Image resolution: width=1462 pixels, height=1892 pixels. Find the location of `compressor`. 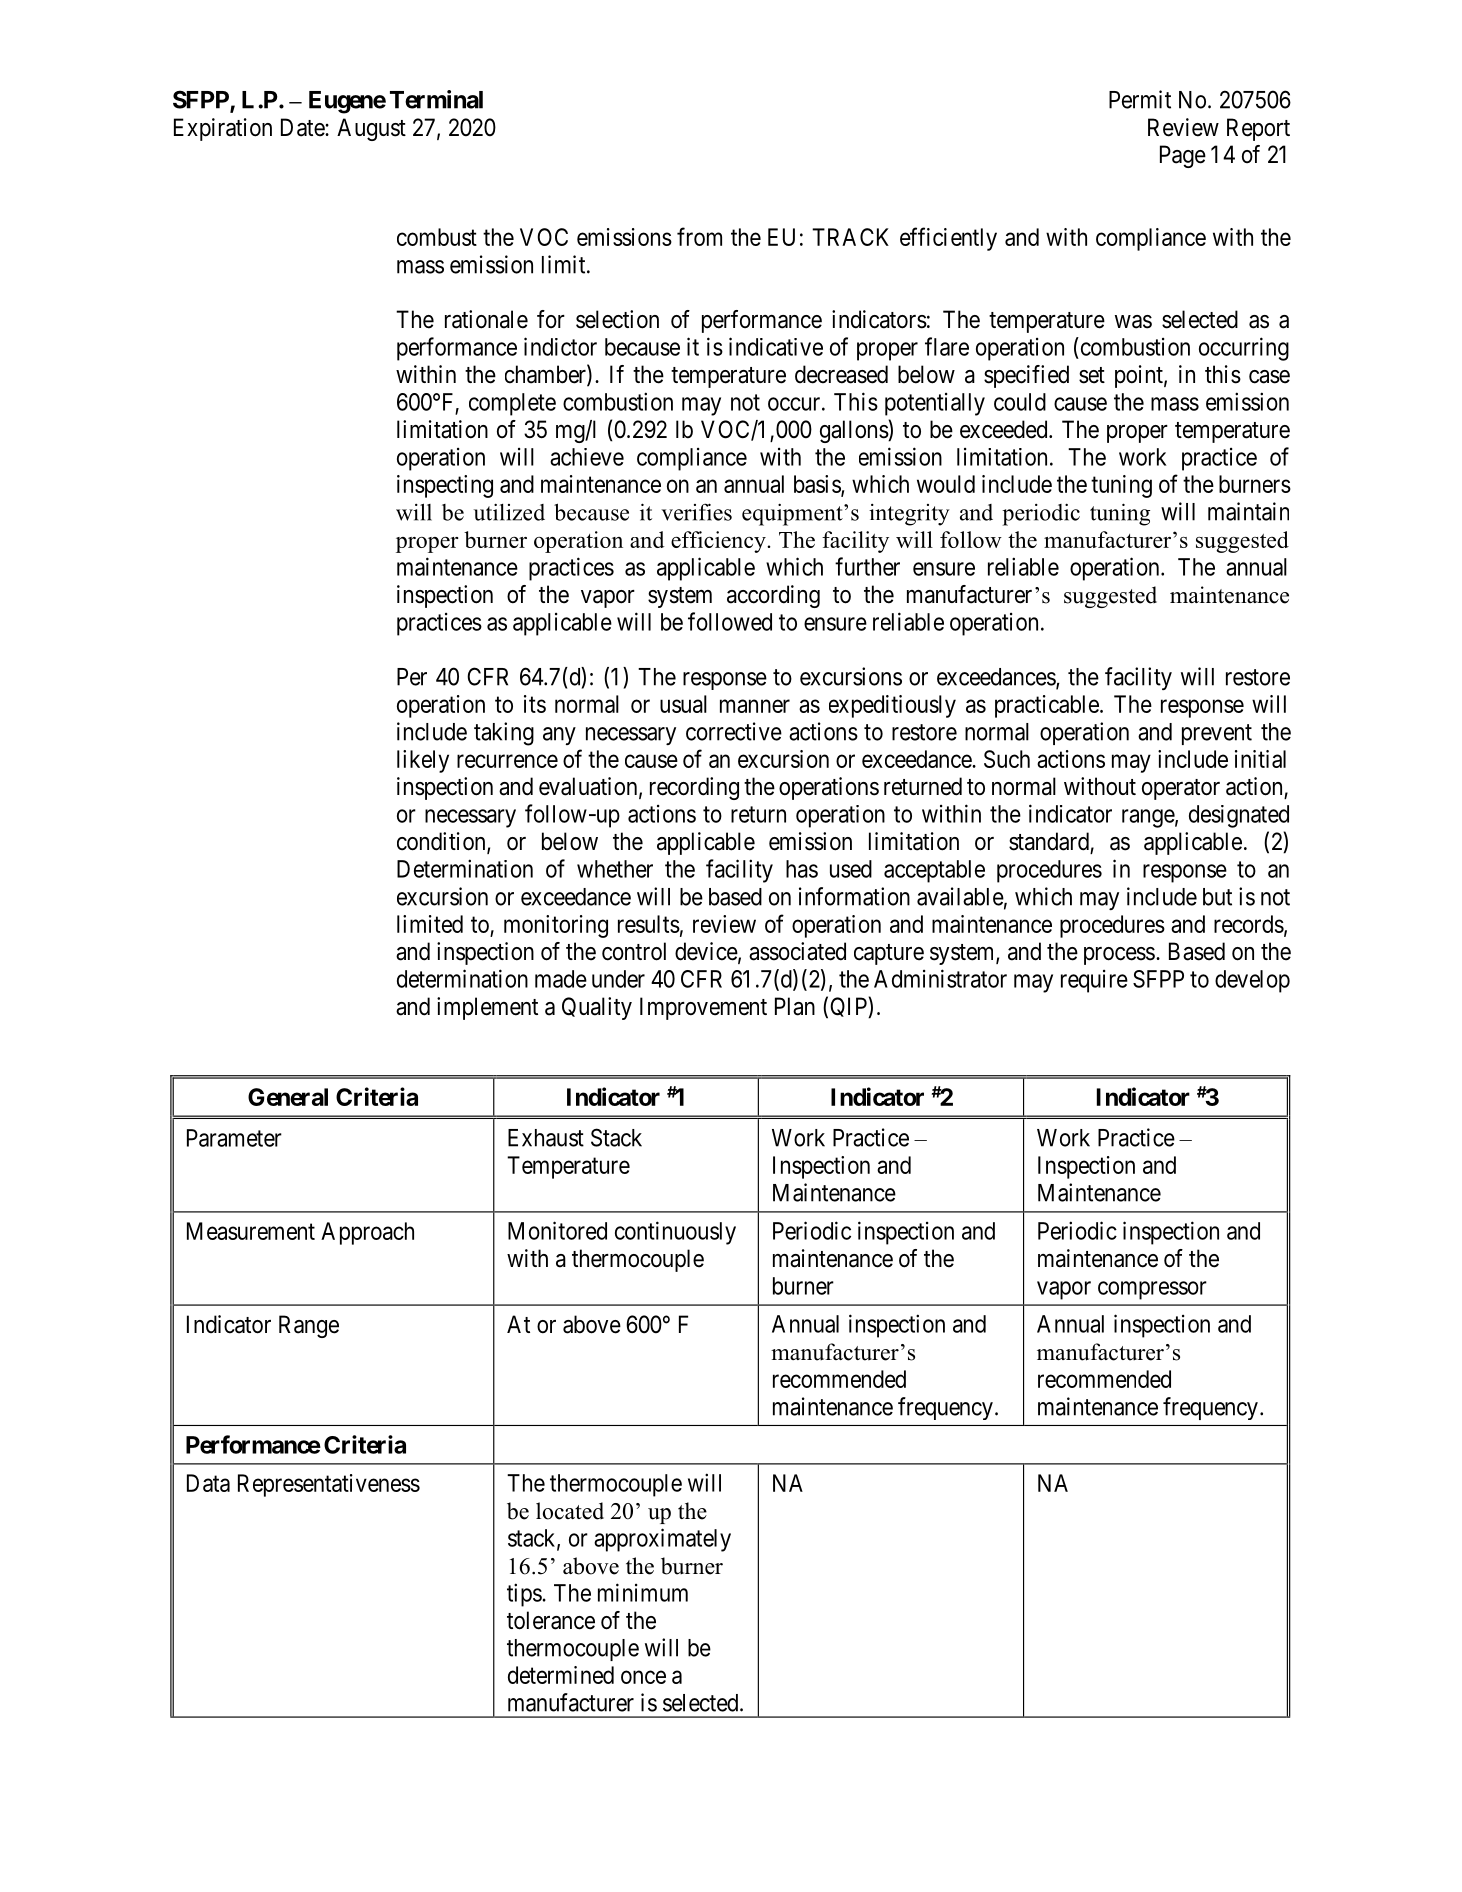

compressor is located at coordinates (1152, 1290).
